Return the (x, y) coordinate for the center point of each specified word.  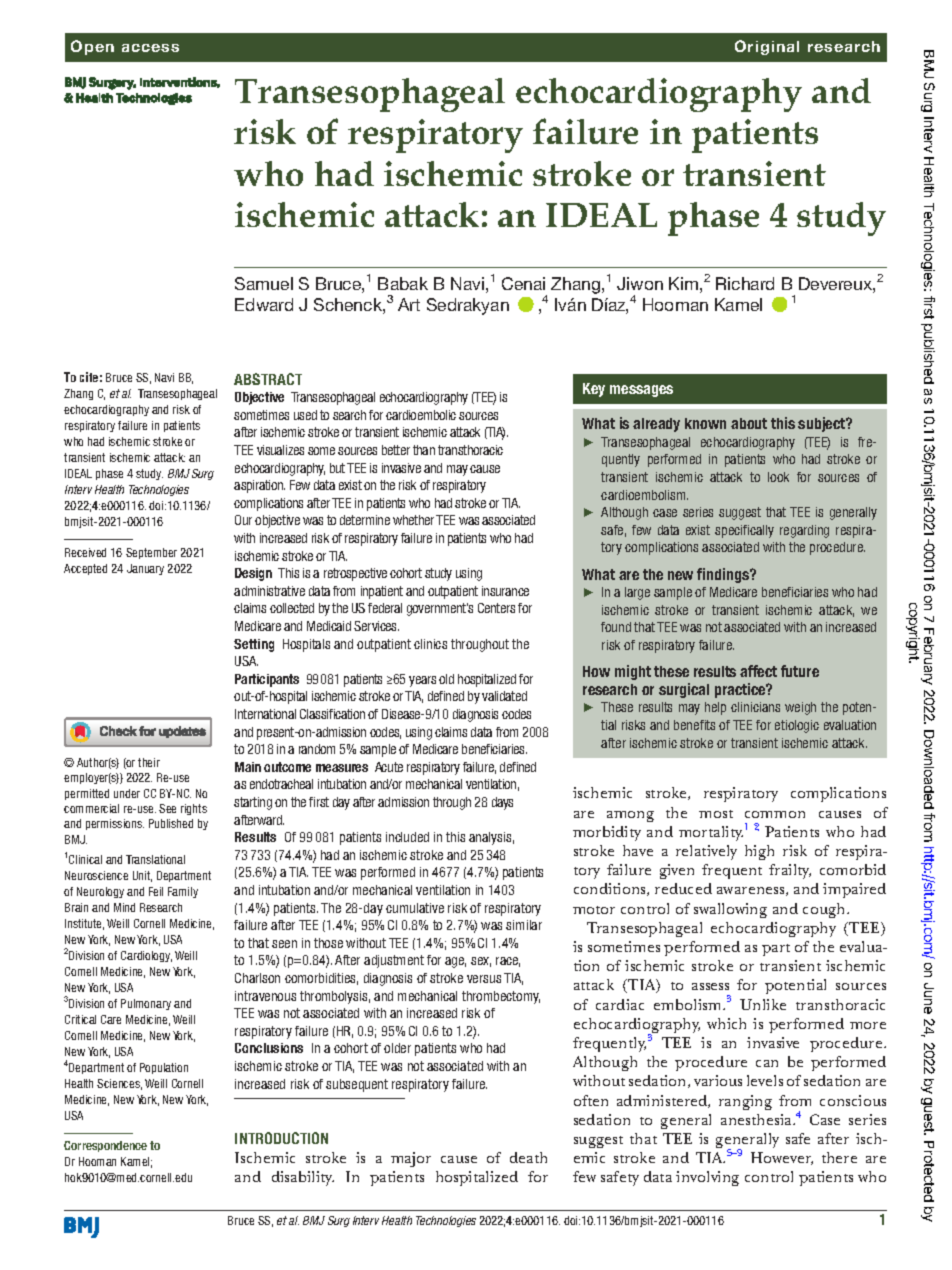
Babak (403, 283)
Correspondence (105, 1146)
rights (194, 809)
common (775, 814)
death (528, 1157)
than (424, 450)
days (502, 803)
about (749, 423)
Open (92, 47)
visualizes (280, 450)
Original (767, 47)
